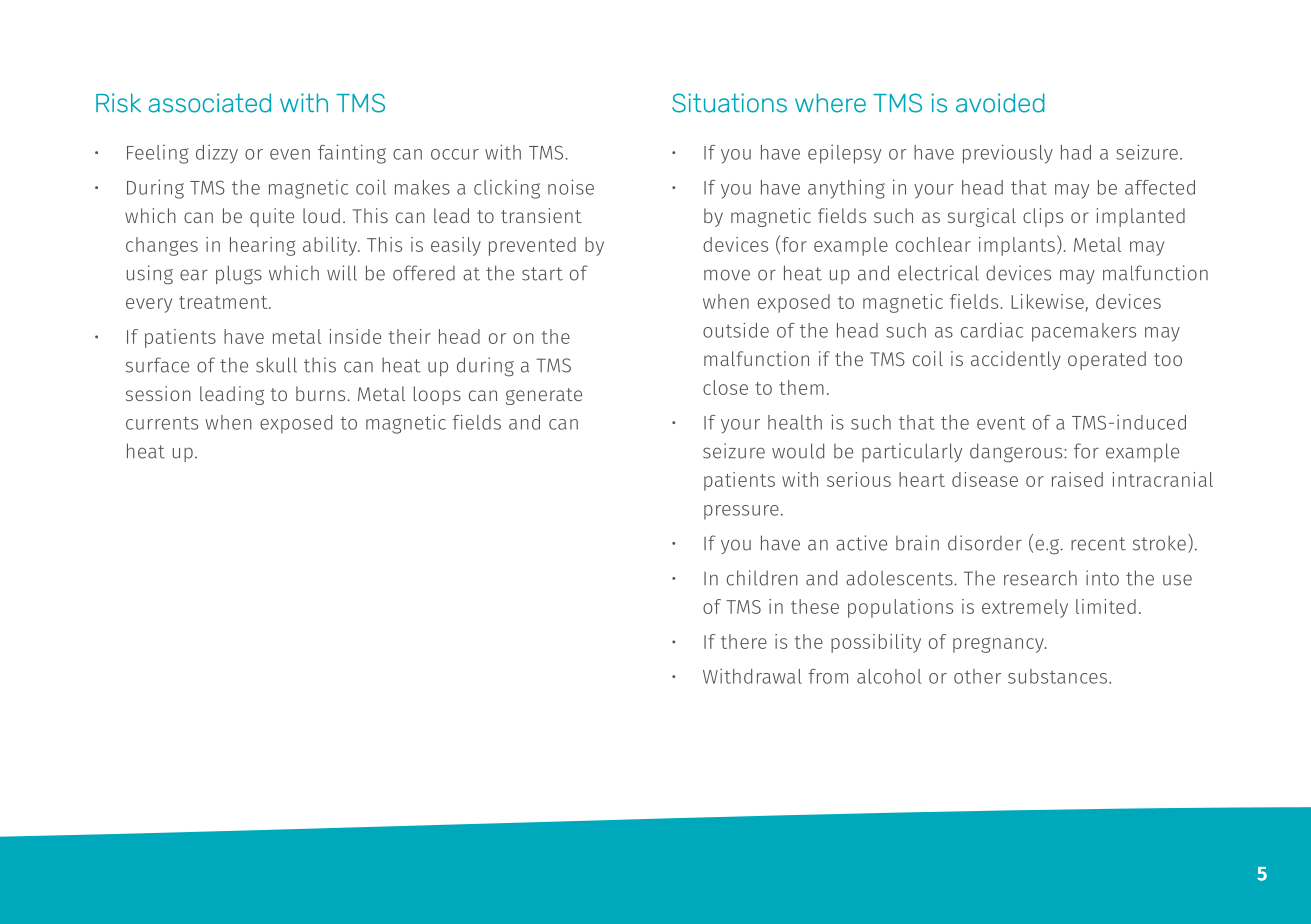 The image size is (1311, 924). What do you see at coordinates (1000, 103) in the document?
I see `avoided` at bounding box center [1000, 103].
